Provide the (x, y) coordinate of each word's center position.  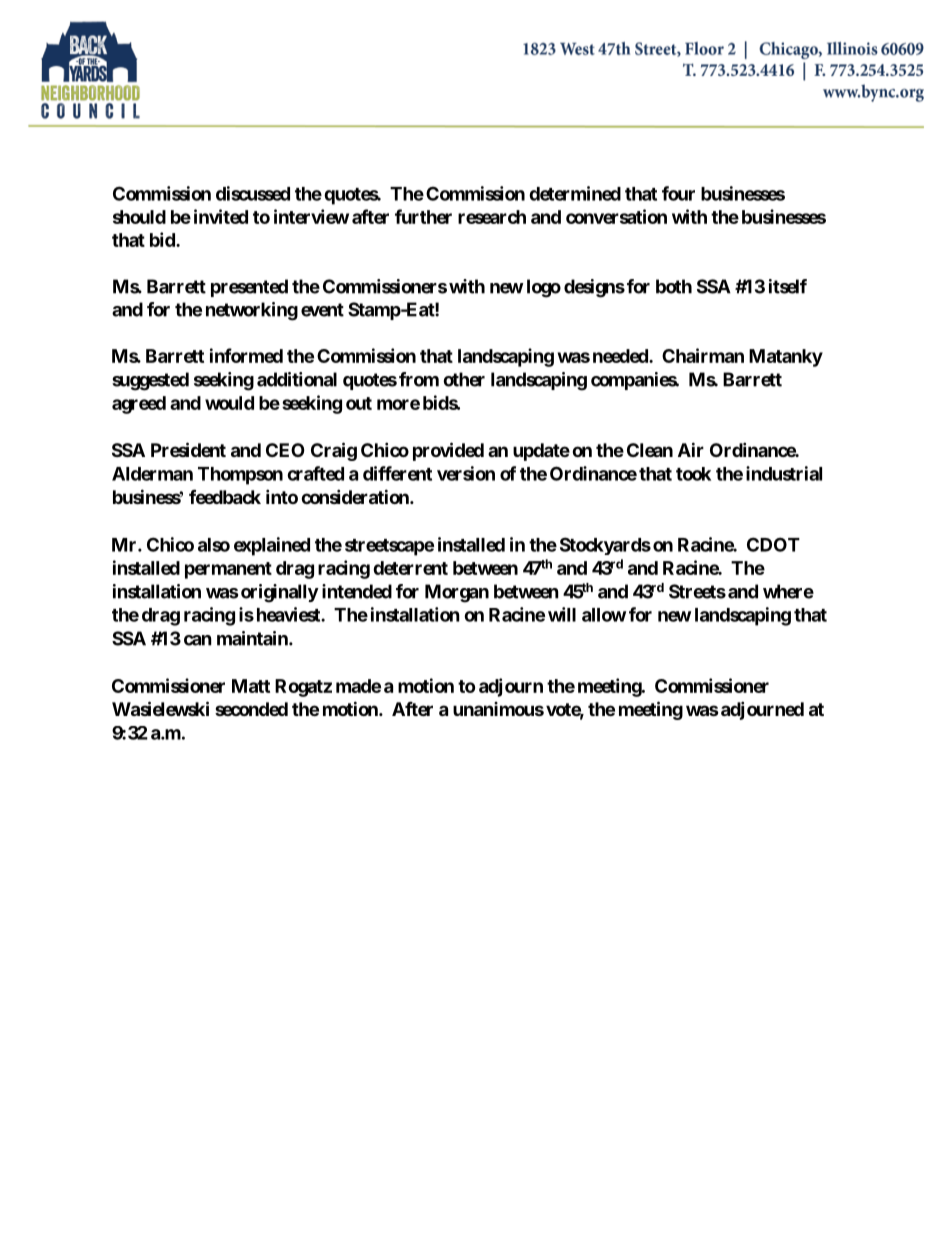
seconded (251, 709)
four (678, 193)
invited (221, 216)
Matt (251, 686)
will (562, 614)
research (492, 217)
